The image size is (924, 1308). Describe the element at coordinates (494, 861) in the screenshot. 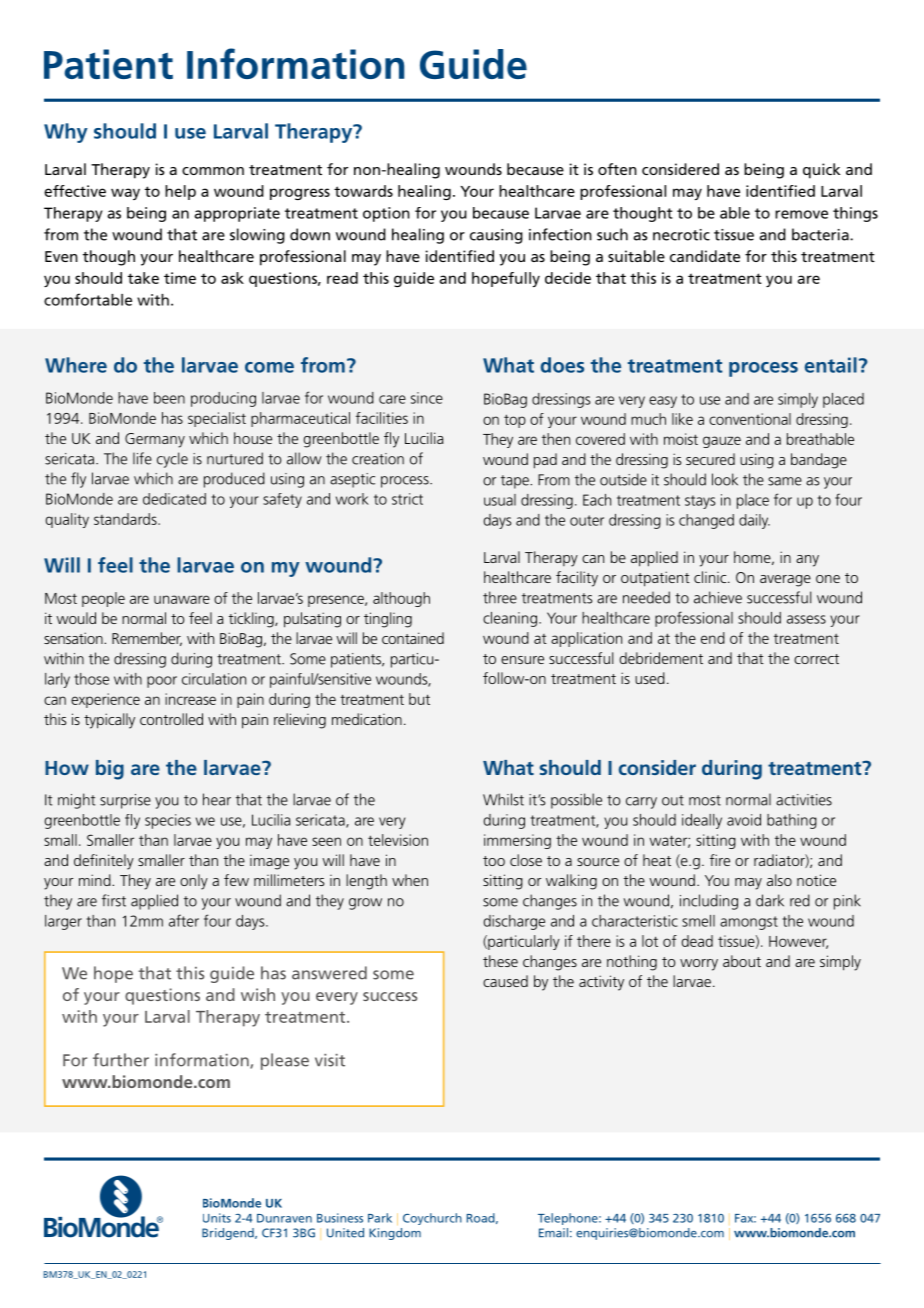

I see `too` at that location.
